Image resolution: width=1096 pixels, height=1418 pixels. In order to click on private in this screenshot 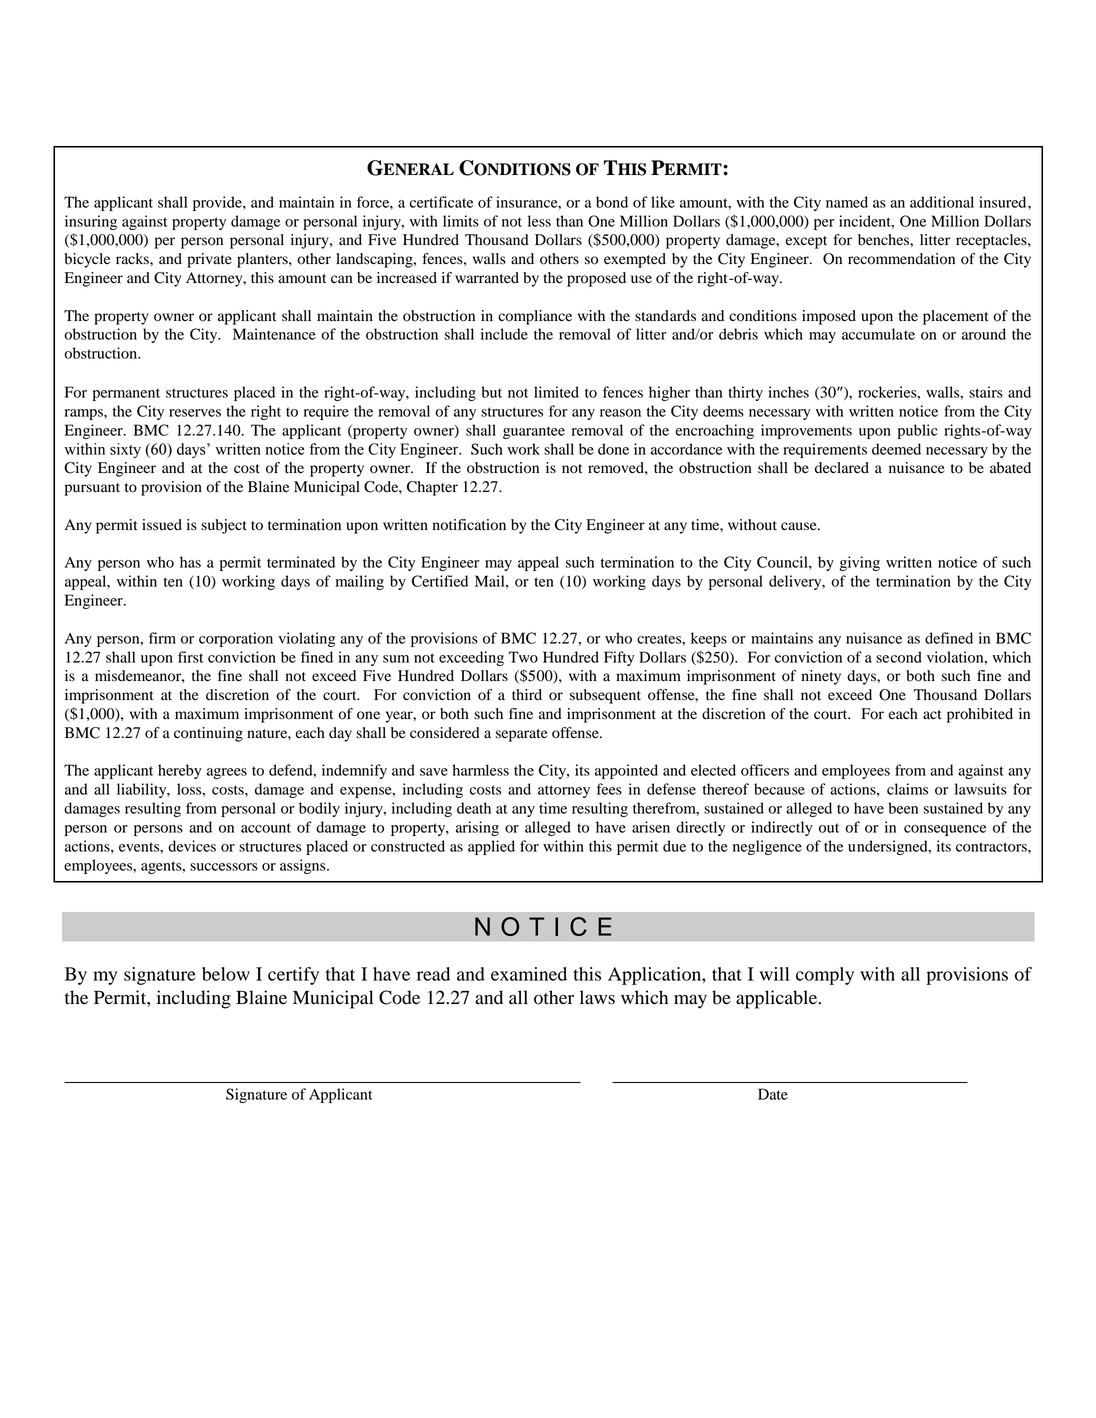, I will do `click(209, 260)`.
